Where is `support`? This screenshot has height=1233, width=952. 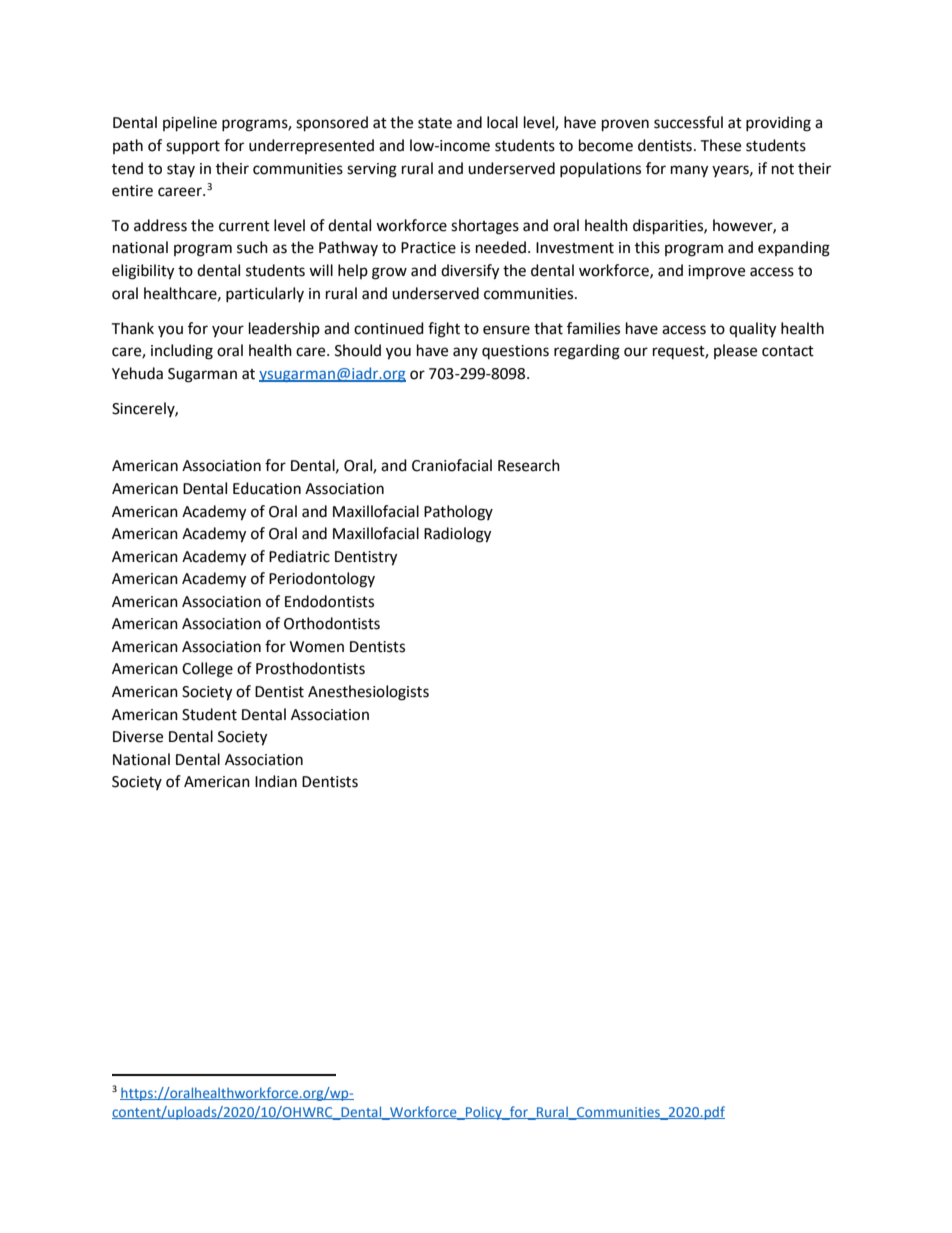
support is located at coordinates (193, 148).
